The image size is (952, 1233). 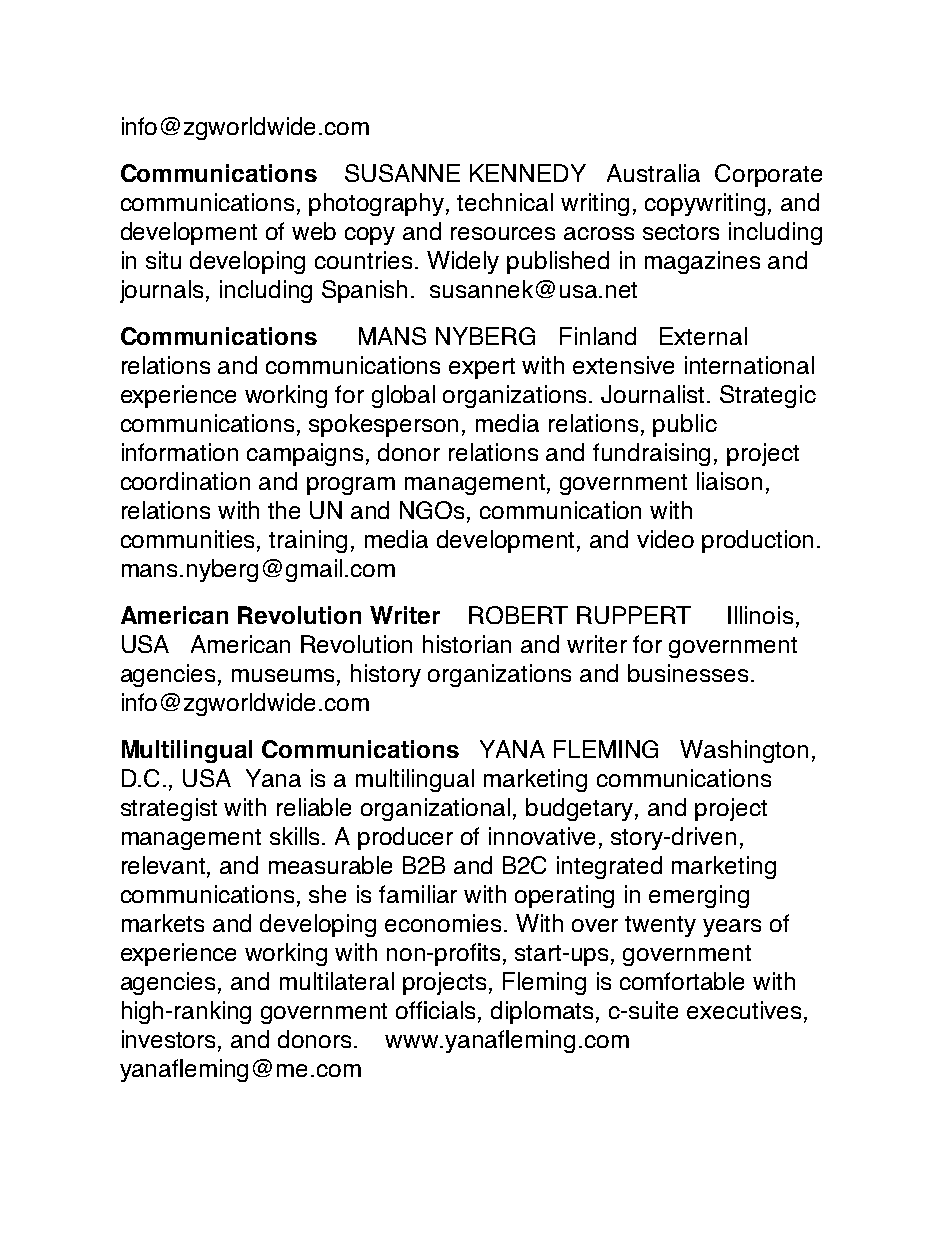 I want to click on executives, so click(x=744, y=1010).
